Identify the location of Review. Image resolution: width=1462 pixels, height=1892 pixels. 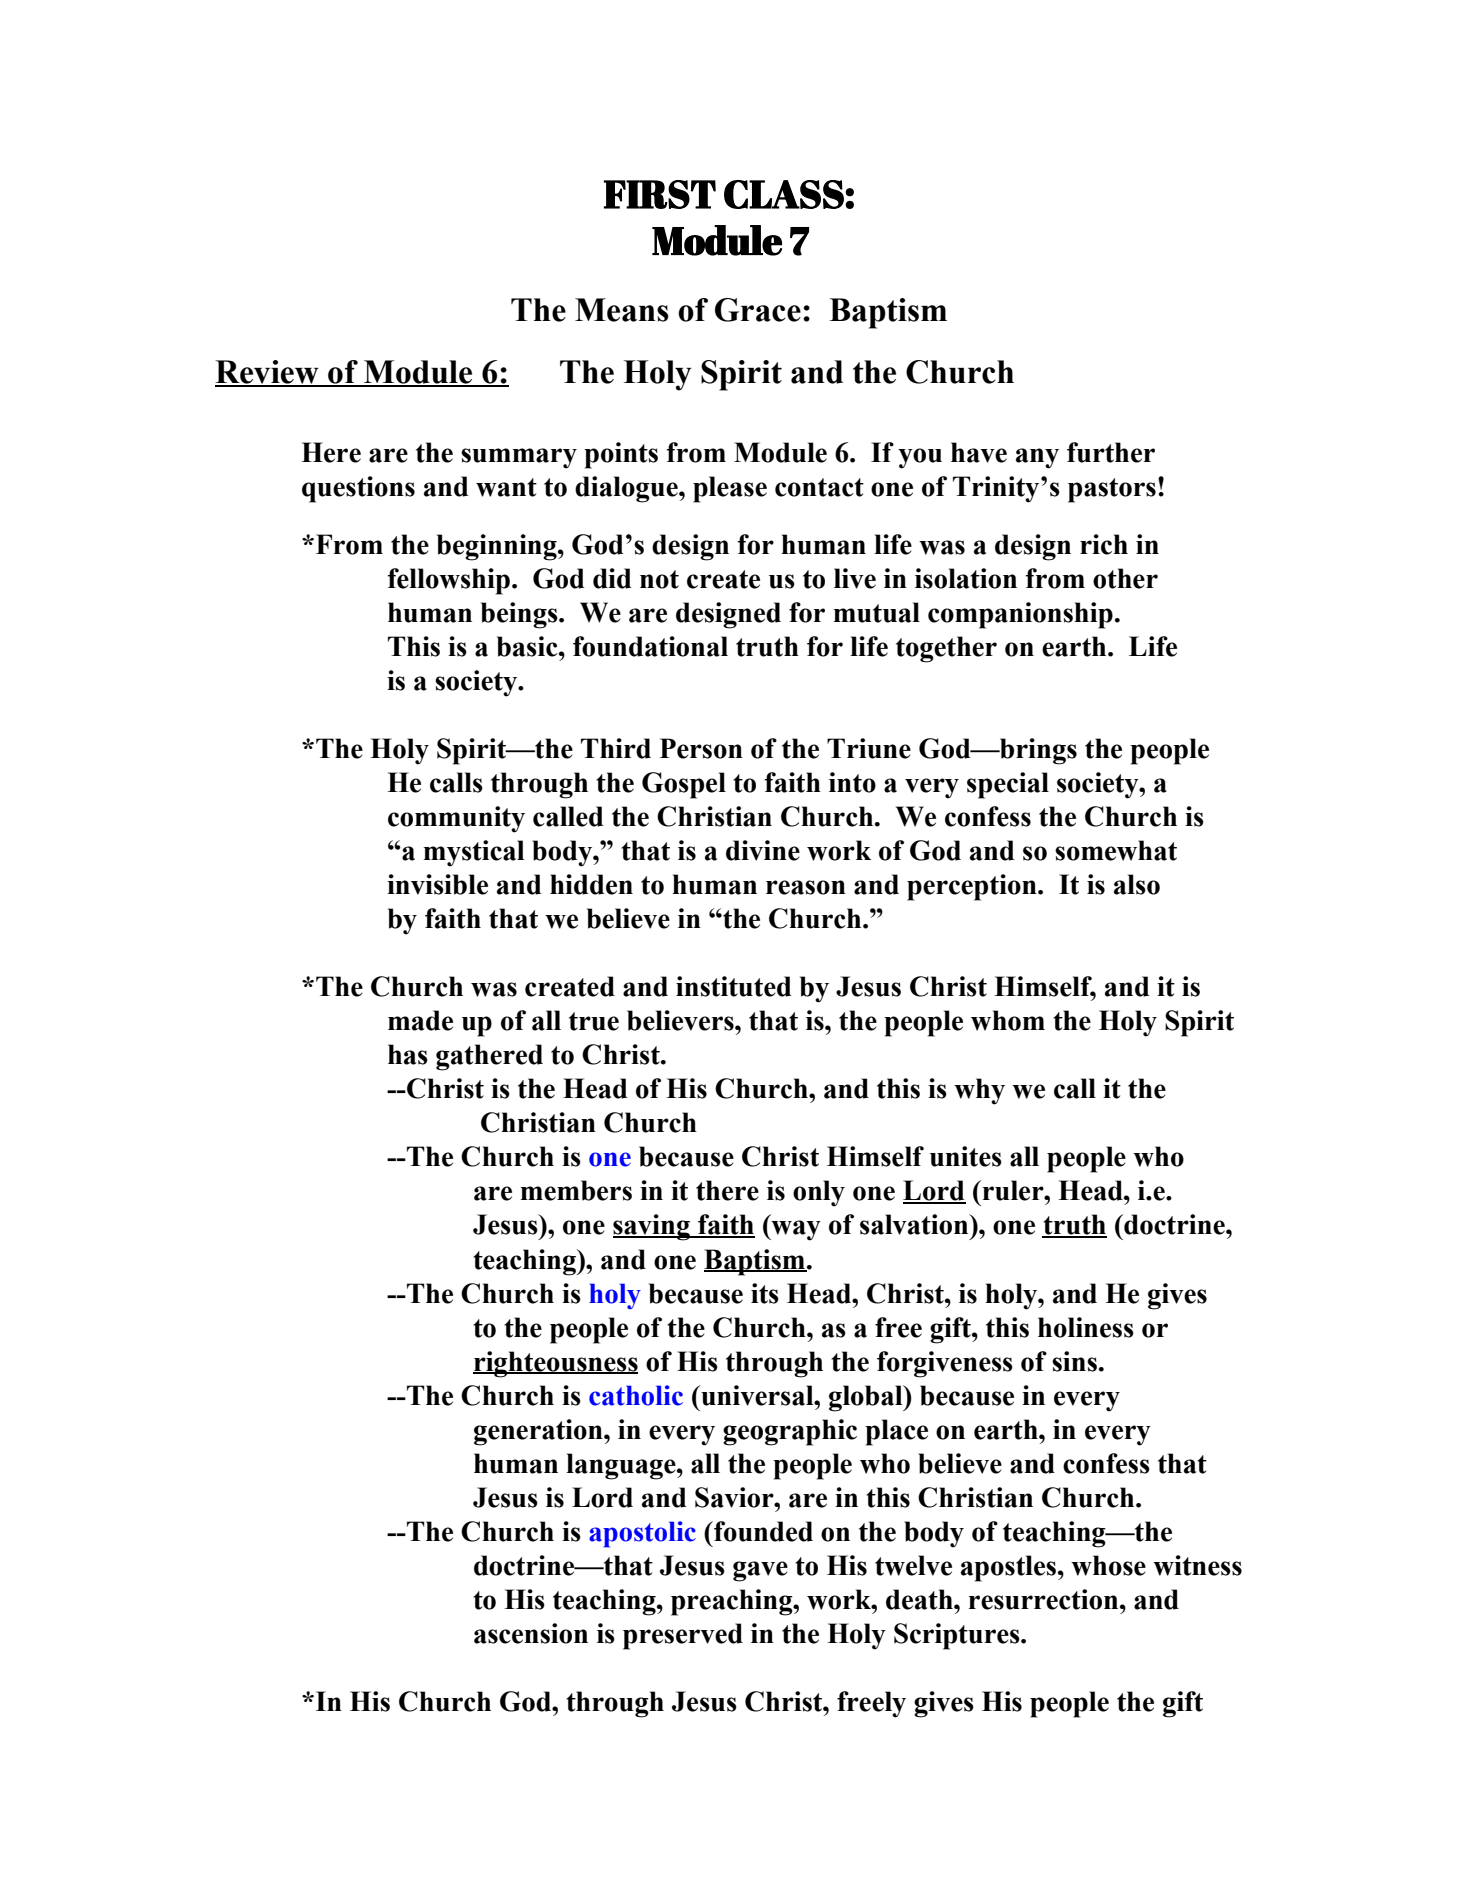
(268, 373).
